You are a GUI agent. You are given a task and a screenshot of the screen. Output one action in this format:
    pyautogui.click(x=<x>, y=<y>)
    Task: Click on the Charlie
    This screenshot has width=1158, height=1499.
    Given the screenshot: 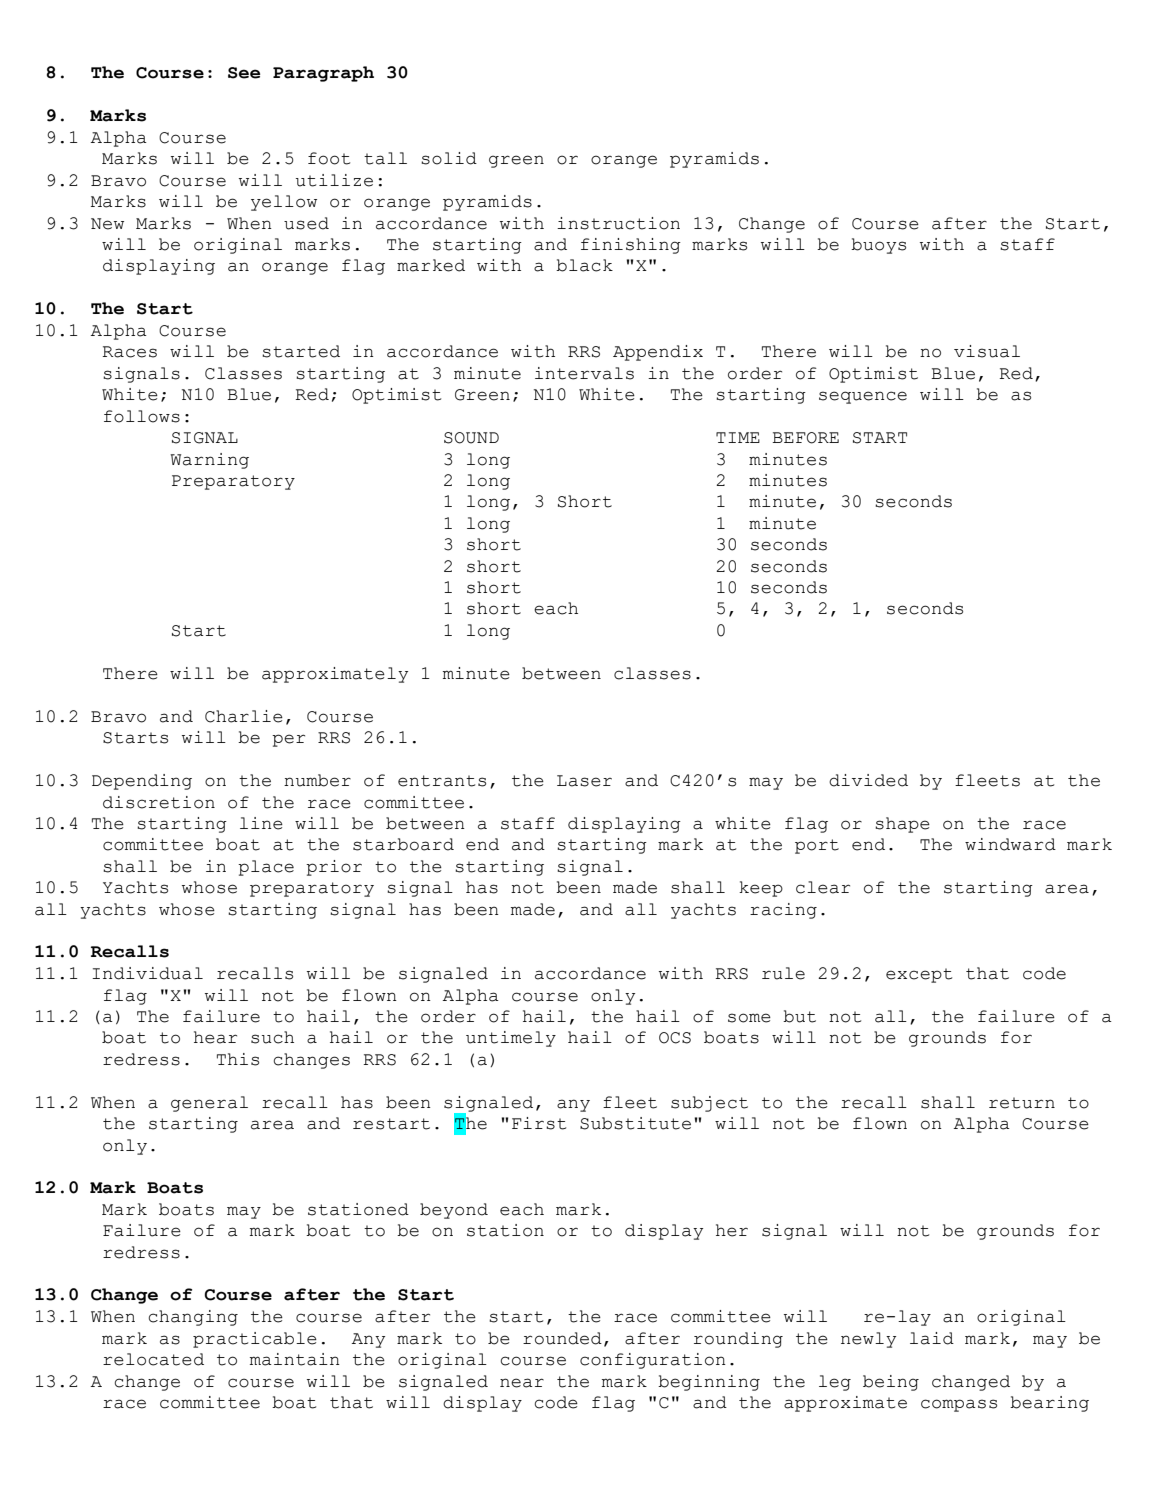 What is the action you would take?
    pyautogui.click(x=244, y=716)
